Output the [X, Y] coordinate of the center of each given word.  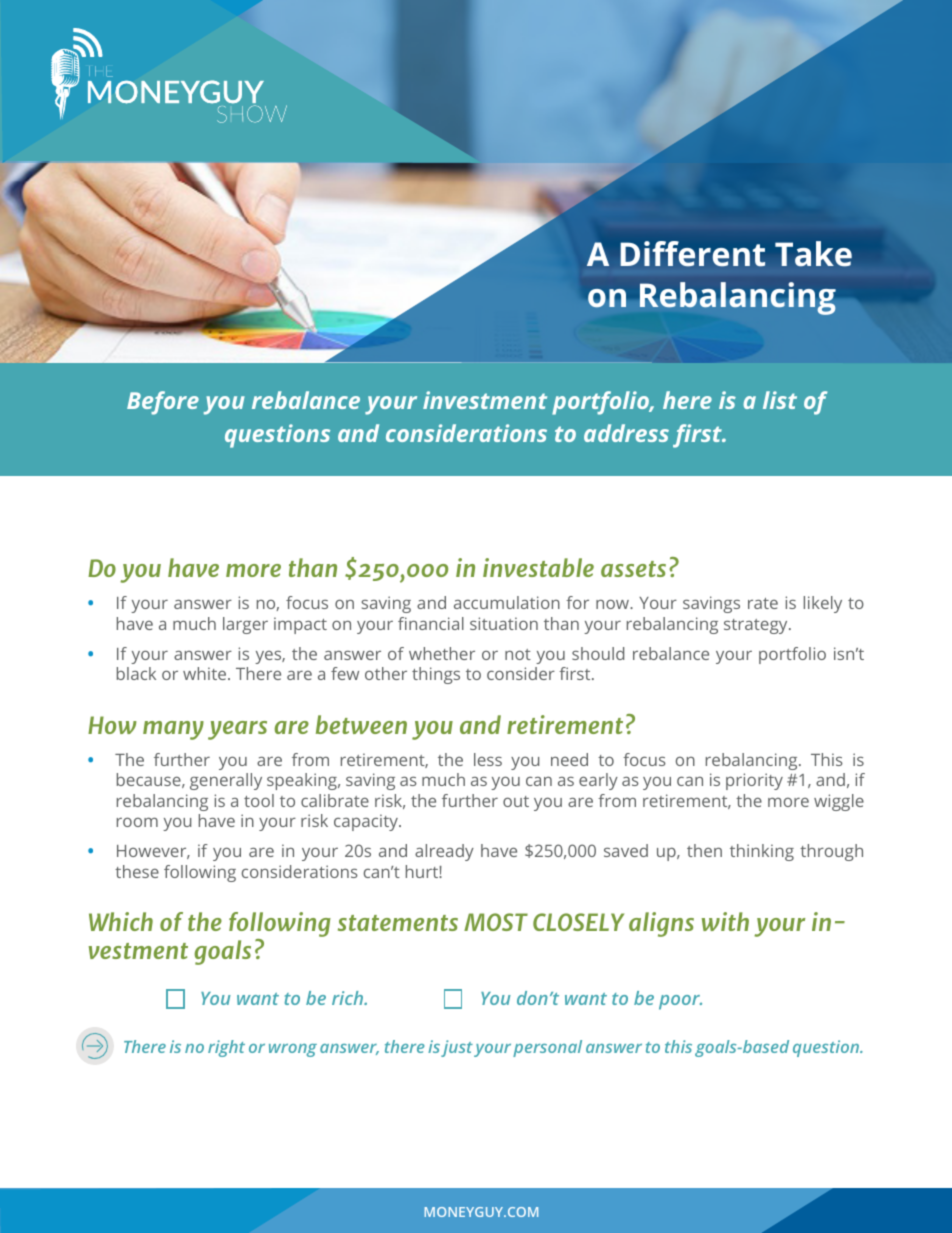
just [457, 1048]
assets [633, 569]
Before [163, 403]
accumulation [507, 602]
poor [680, 1002]
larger [245, 625]
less [488, 759]
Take [813, 254]
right [226, 1048]
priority [754, 781]
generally [226, 781]
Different [692, 254]
